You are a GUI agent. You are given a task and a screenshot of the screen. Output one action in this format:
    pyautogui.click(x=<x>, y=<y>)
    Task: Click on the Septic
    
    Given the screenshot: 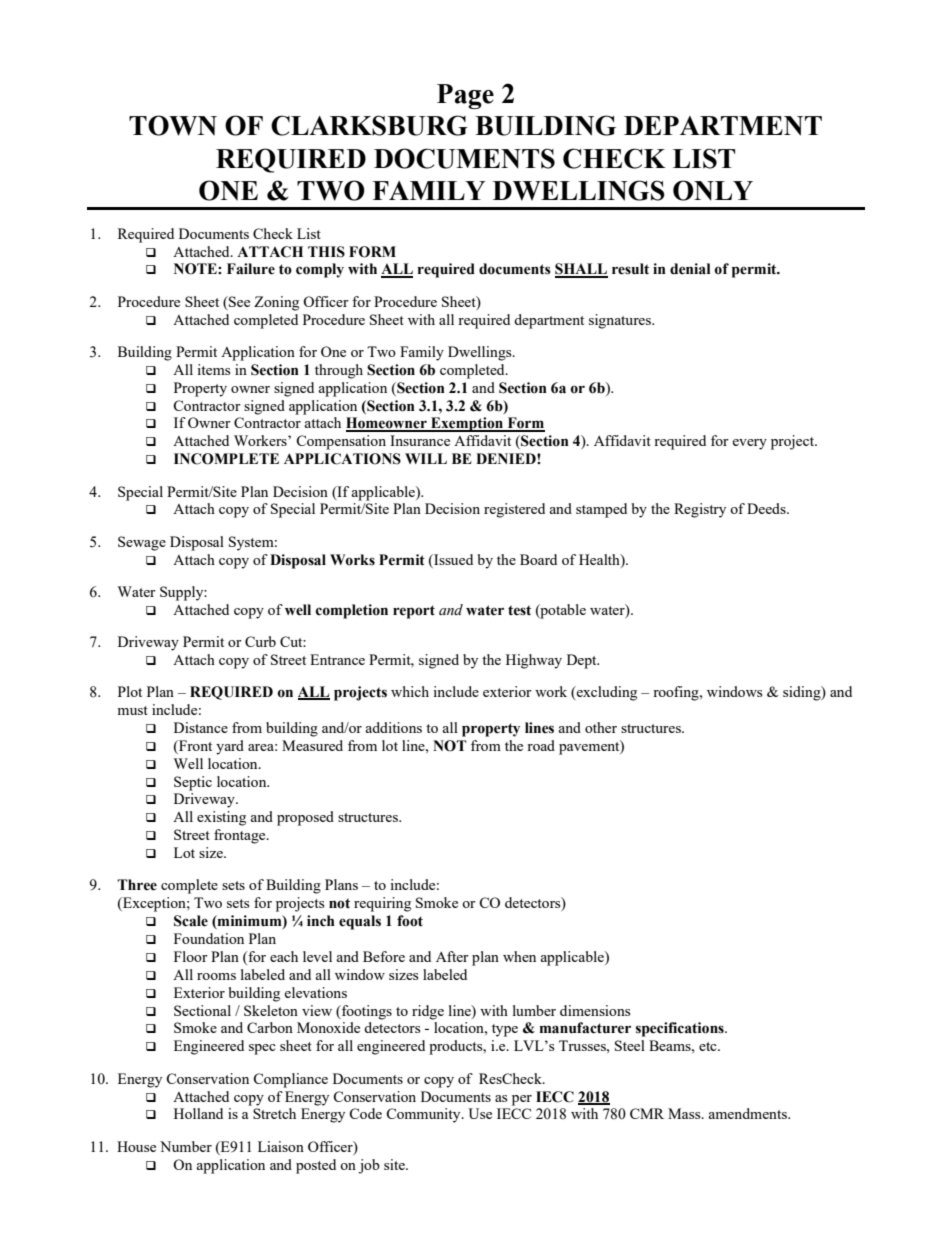 What is the action you would take?
    pyautogui.click(x=193, y=783)
